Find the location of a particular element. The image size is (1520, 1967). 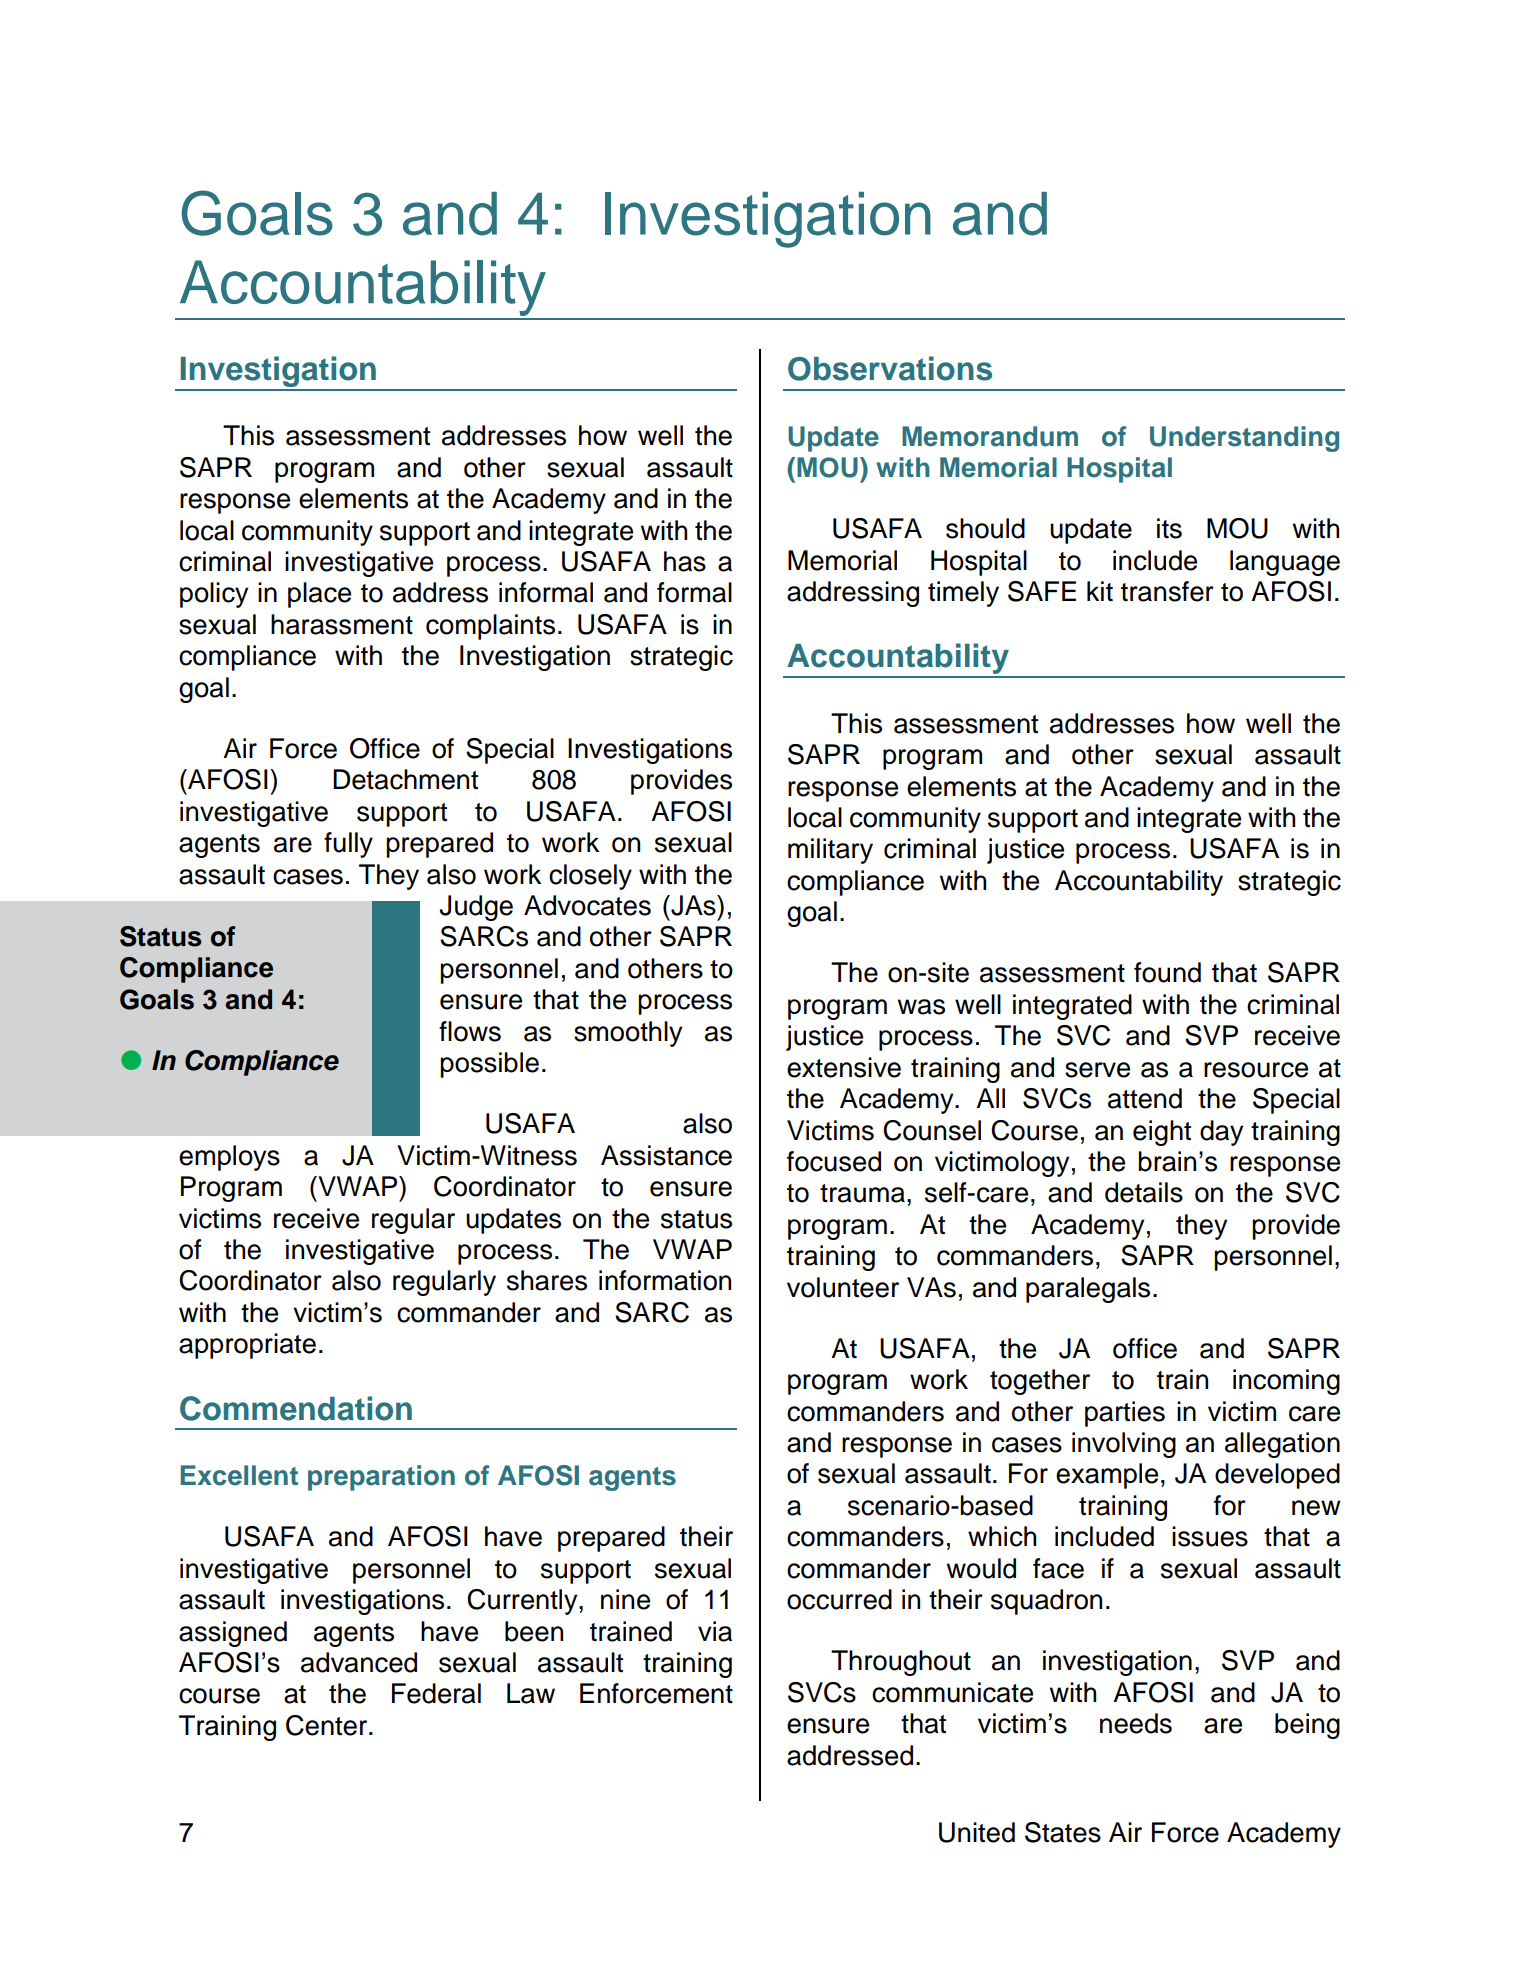

Understanding is located at coordinates (1244, 439).
